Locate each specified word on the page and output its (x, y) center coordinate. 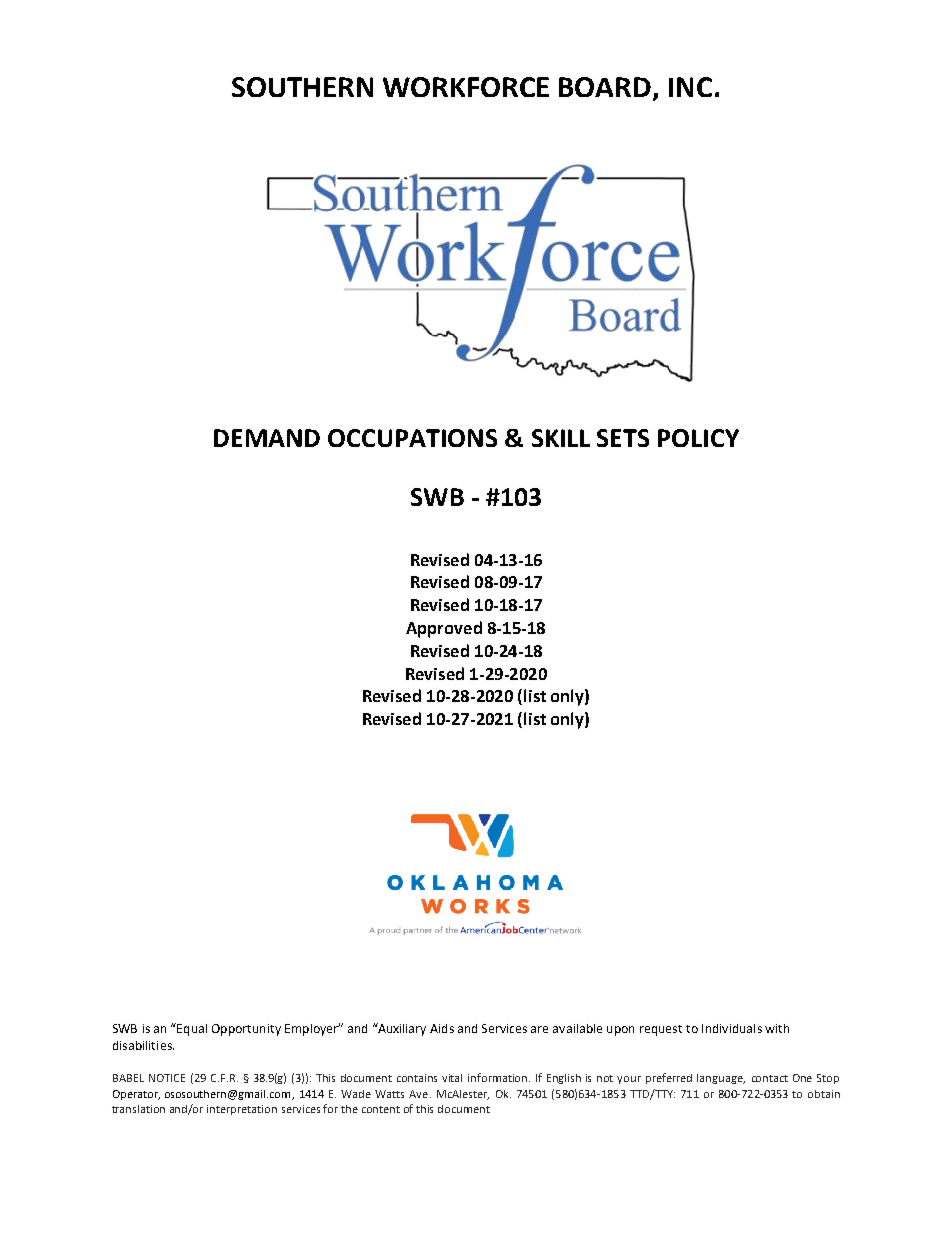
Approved (444, 629)
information (499, 1077)
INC (690, 87)
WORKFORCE (466, 87)
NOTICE (167, 1078)
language (721, 1079)
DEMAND (267, 438)
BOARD (606, 88)
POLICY (698, 438)
